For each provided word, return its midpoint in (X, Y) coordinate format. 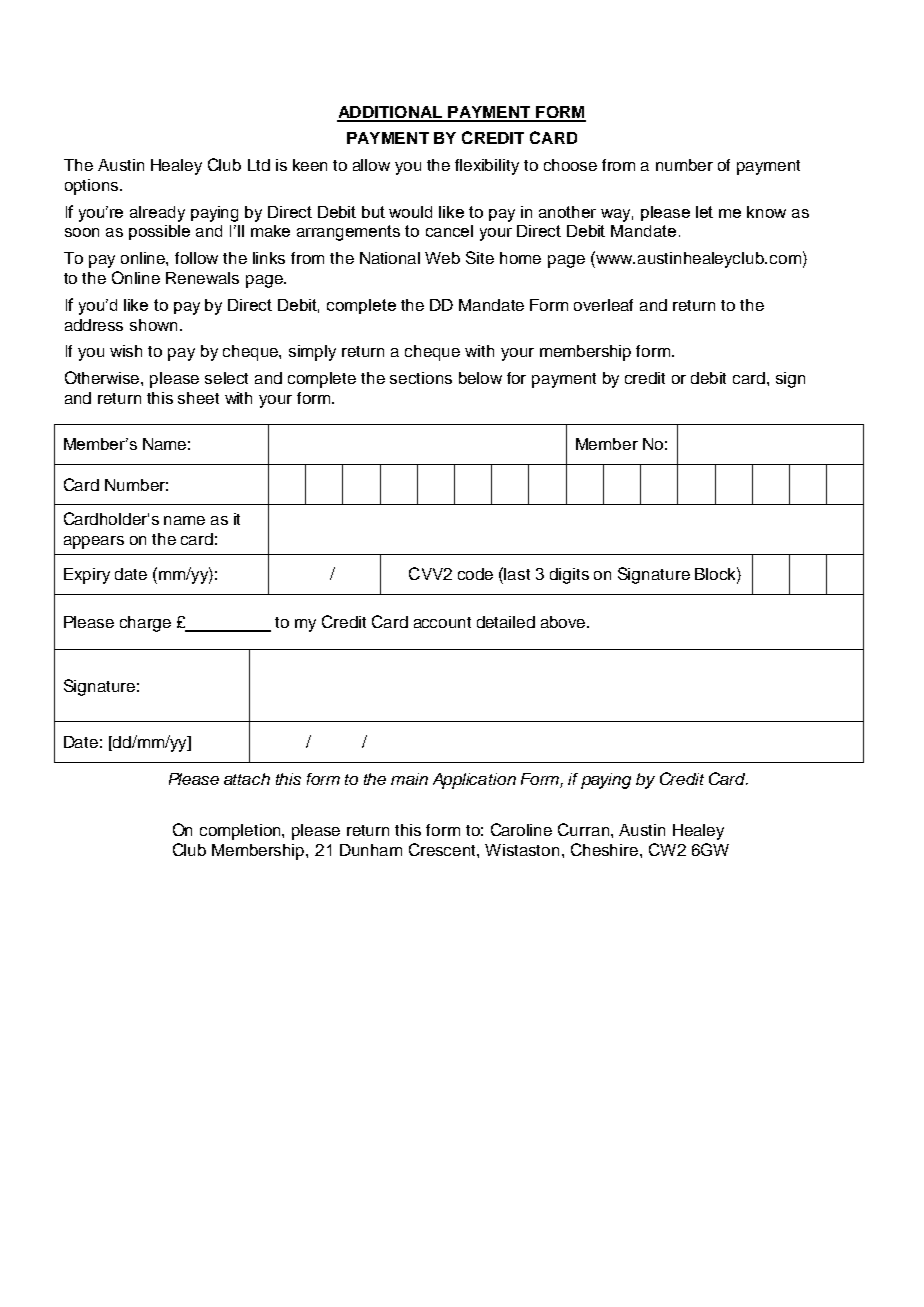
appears (94, 542)
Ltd (259, 165)
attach (247, 779)
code (475, 574)
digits (569, 576)
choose (570, 165)
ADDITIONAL (390, 113)
